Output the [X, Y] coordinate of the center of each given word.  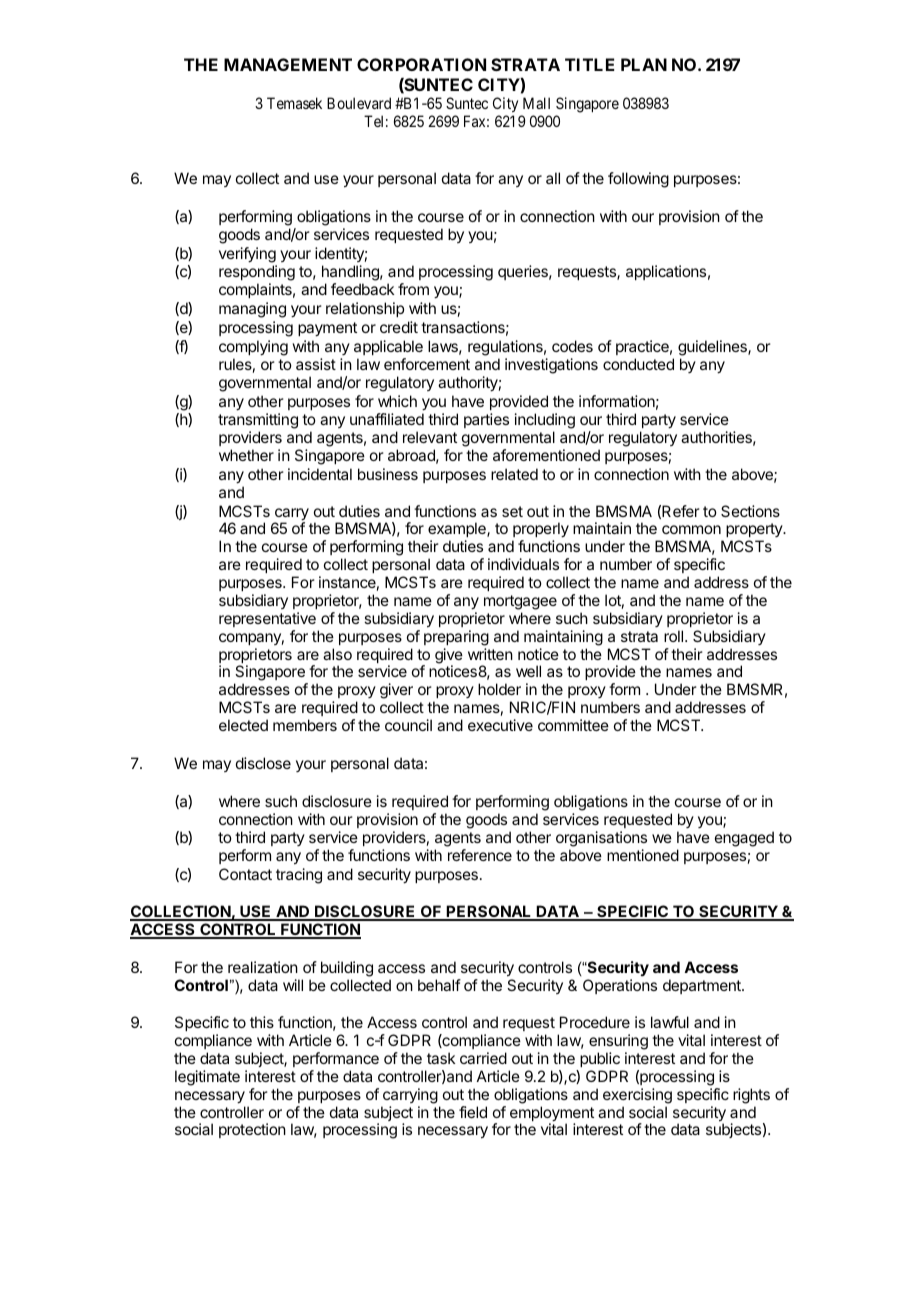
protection [252, 1130]
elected [243, 725]
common [691, 529]
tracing [299, 876]
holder [499, 689]
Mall [536, 103]
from [413, 289]
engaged [744, 839]
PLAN [644, 64]
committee [573, 725]
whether [246, 455]
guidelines [713, 348]
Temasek [294, 103]
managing [252, 310]
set [512, 511]
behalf [439, 985]
